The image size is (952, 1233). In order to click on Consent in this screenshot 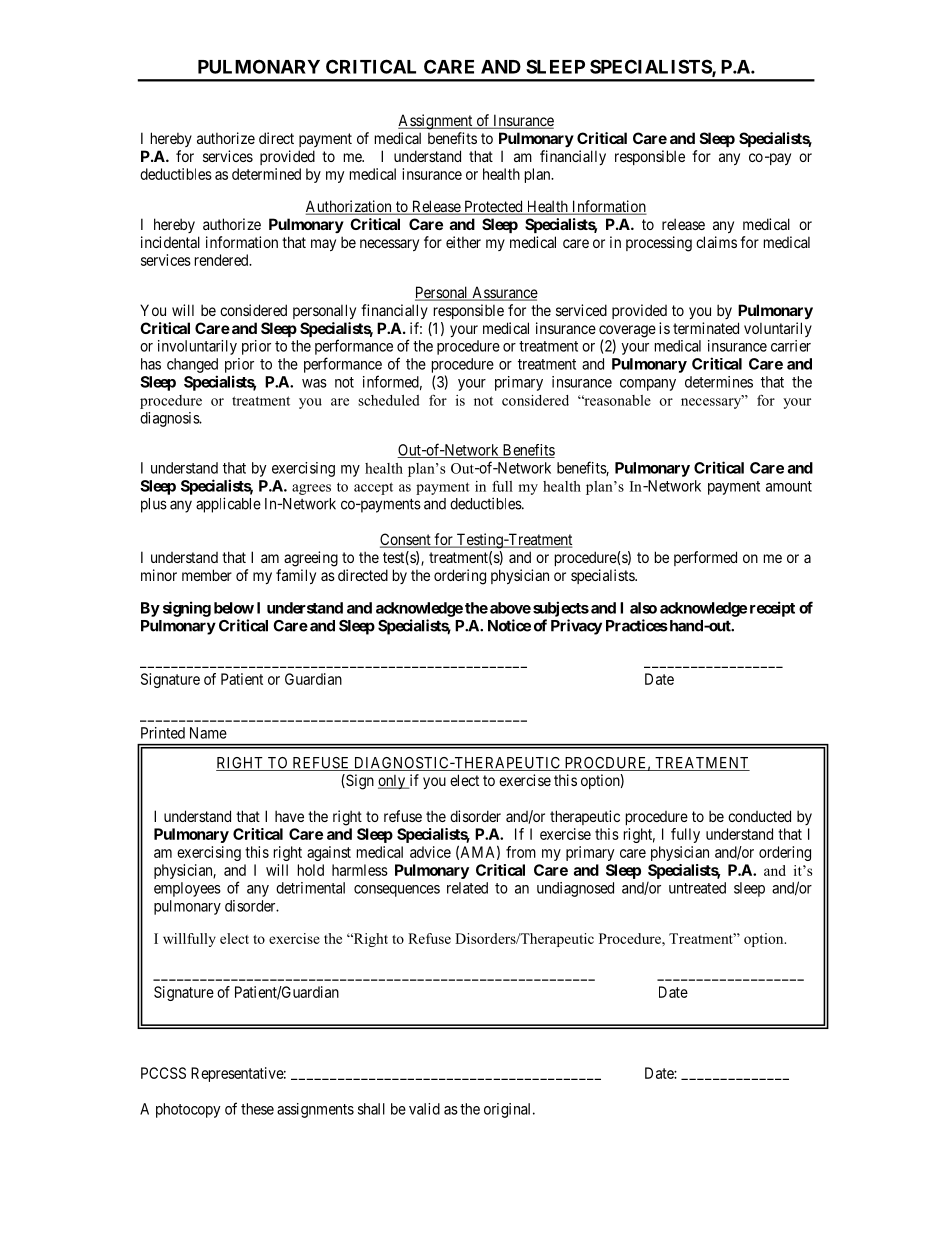, I will do `click(406, 540)`.
